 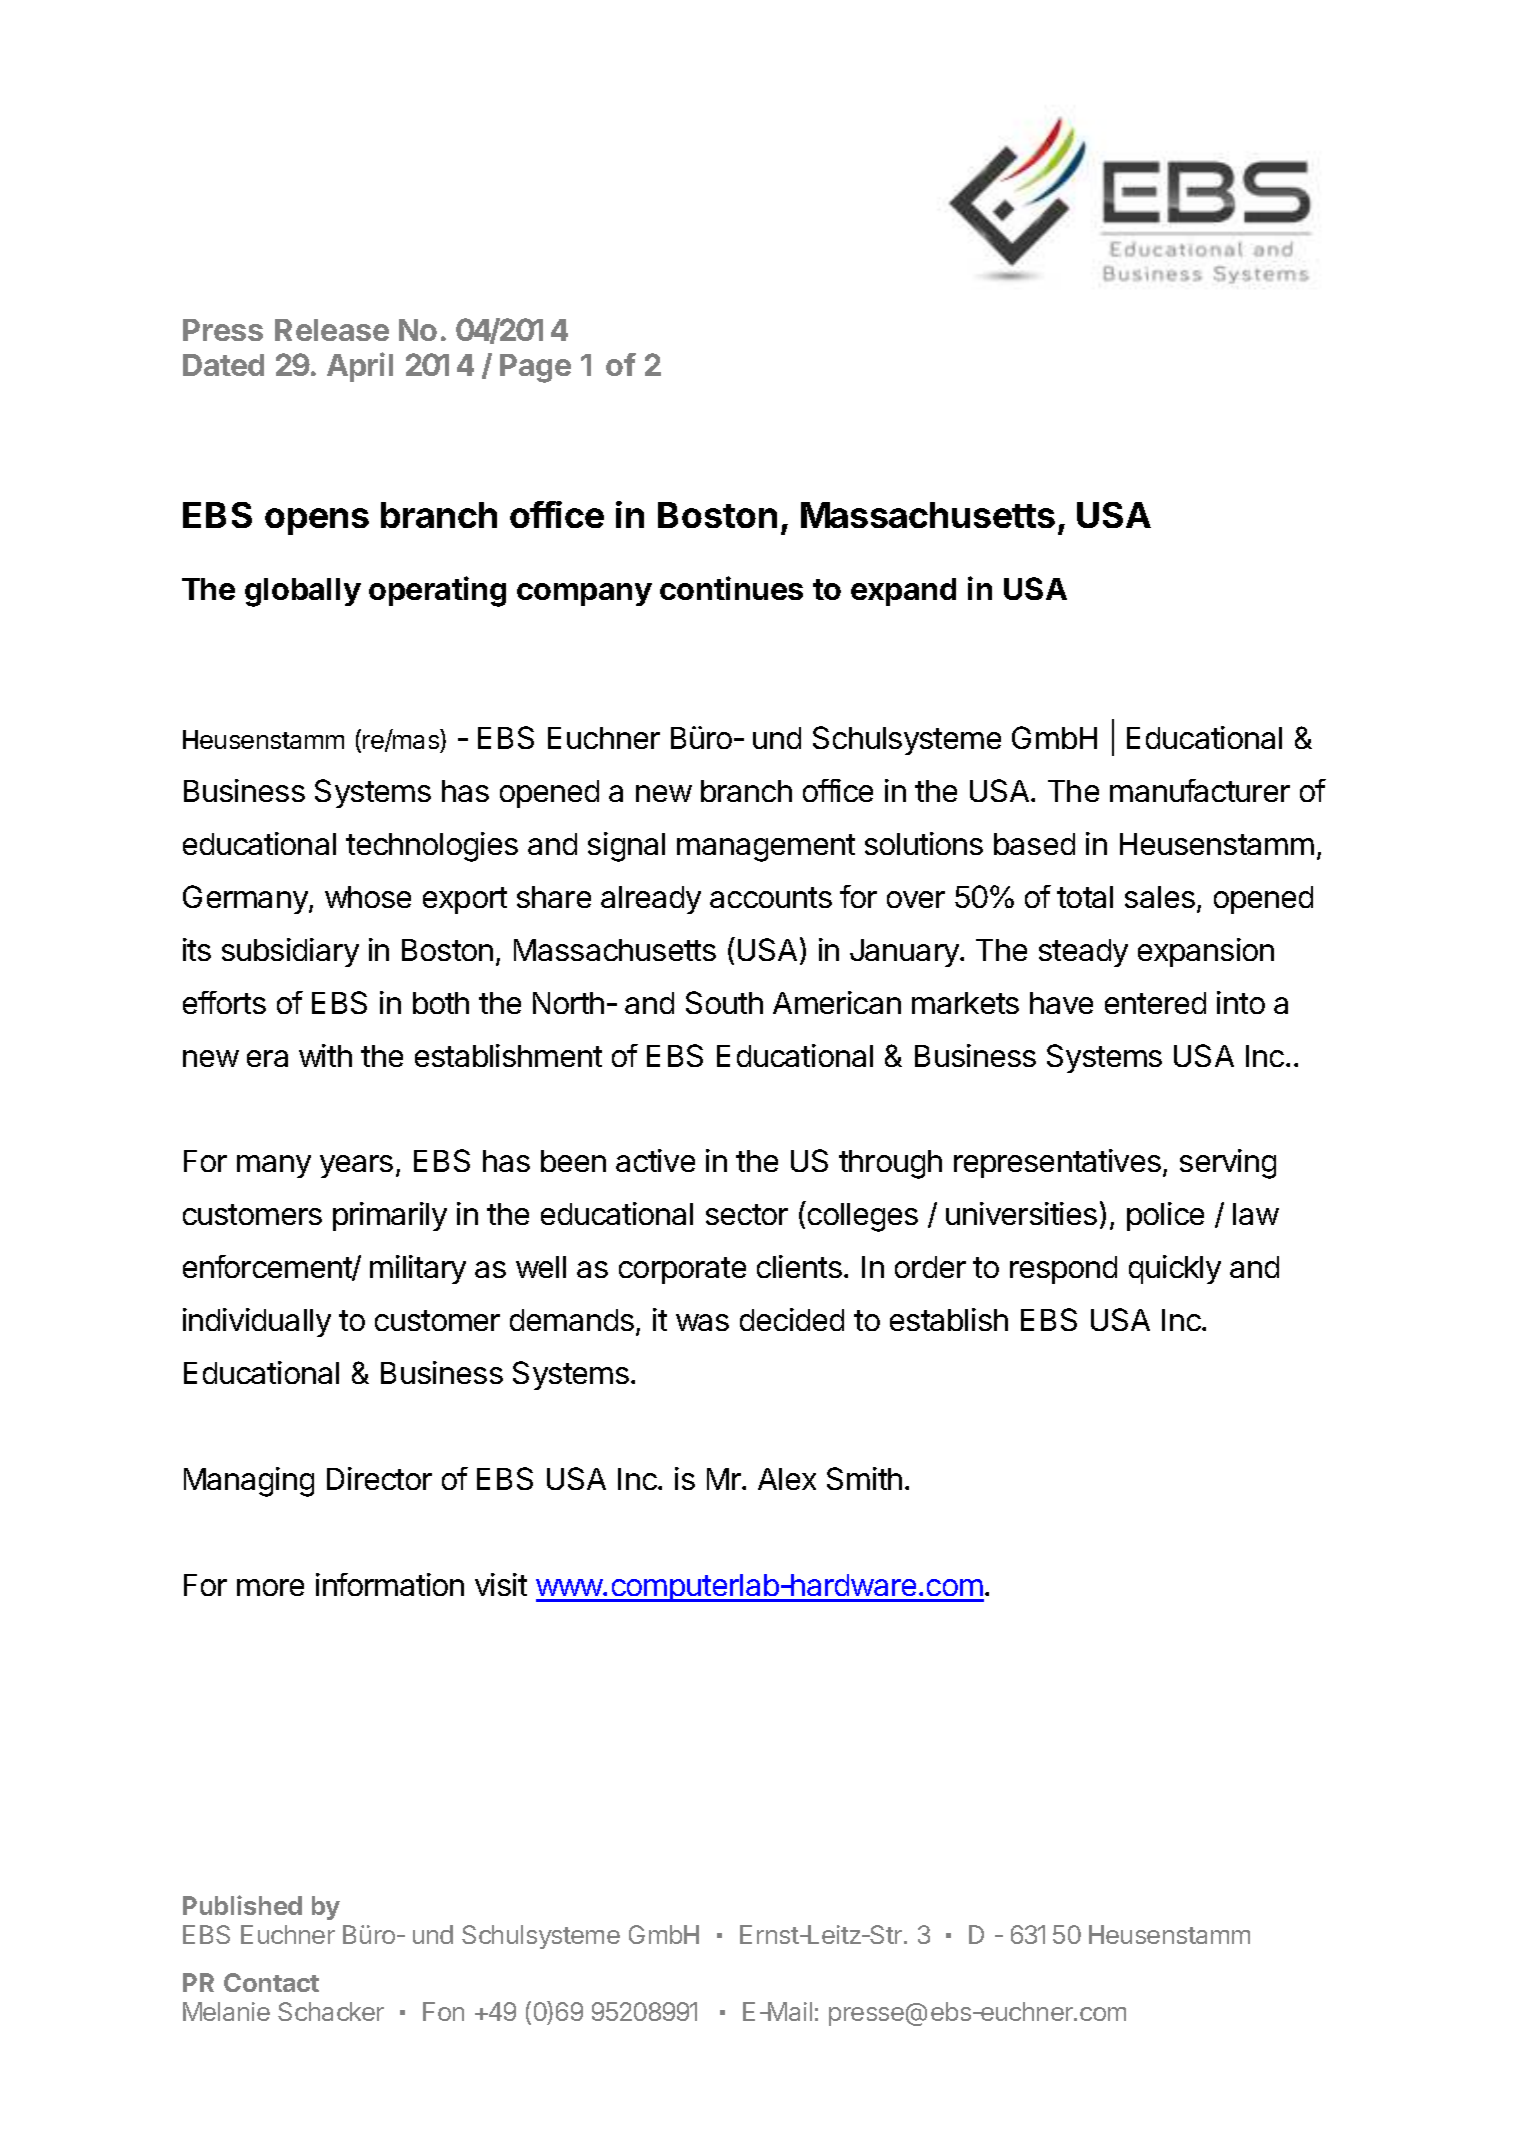 I want to click on April, so click(x=360, y=367).
